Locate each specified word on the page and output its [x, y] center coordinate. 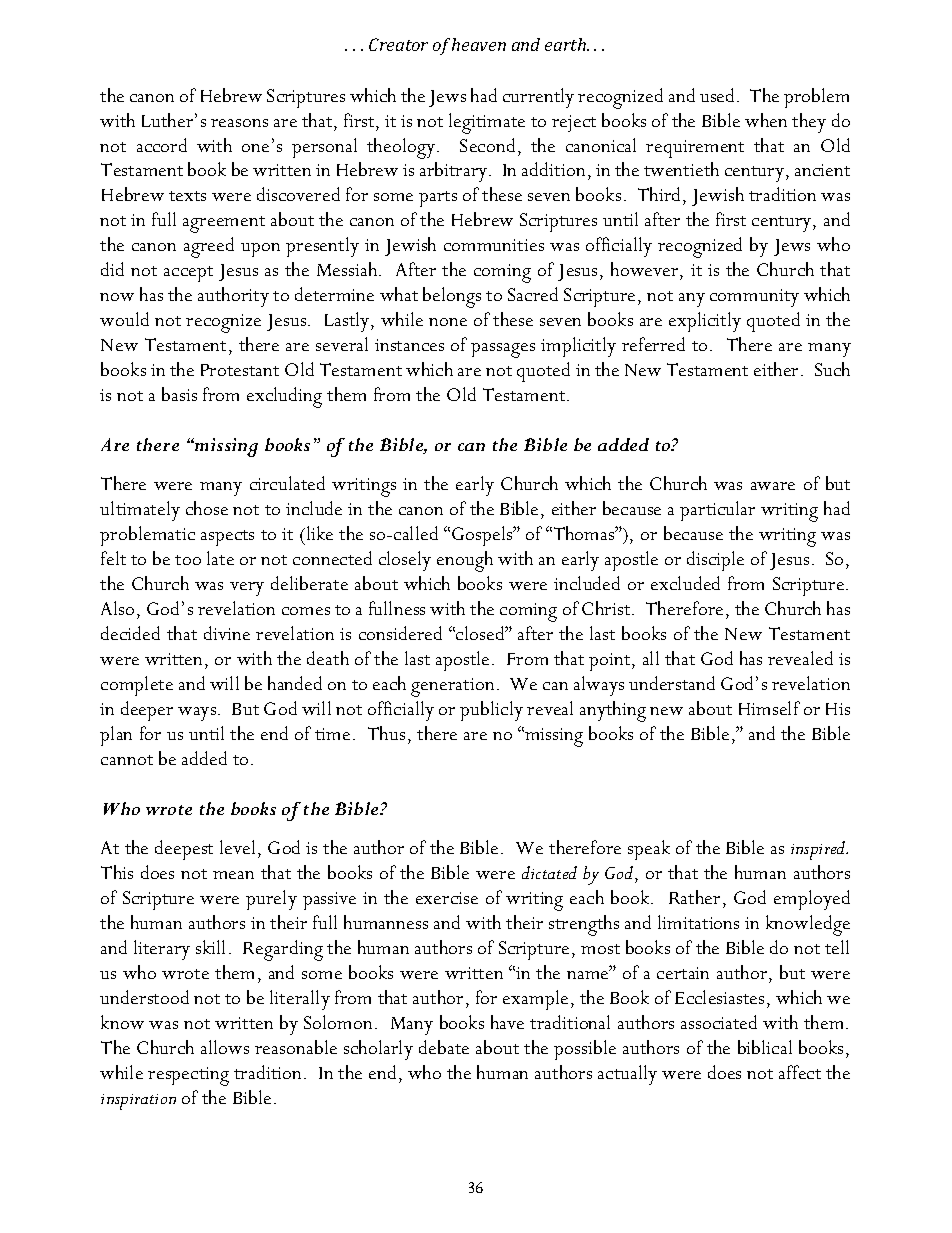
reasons [239, 123]
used [719, 95]
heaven [479, 44]
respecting [188, 1076]
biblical [765, 1047]
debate [444, 1047]
